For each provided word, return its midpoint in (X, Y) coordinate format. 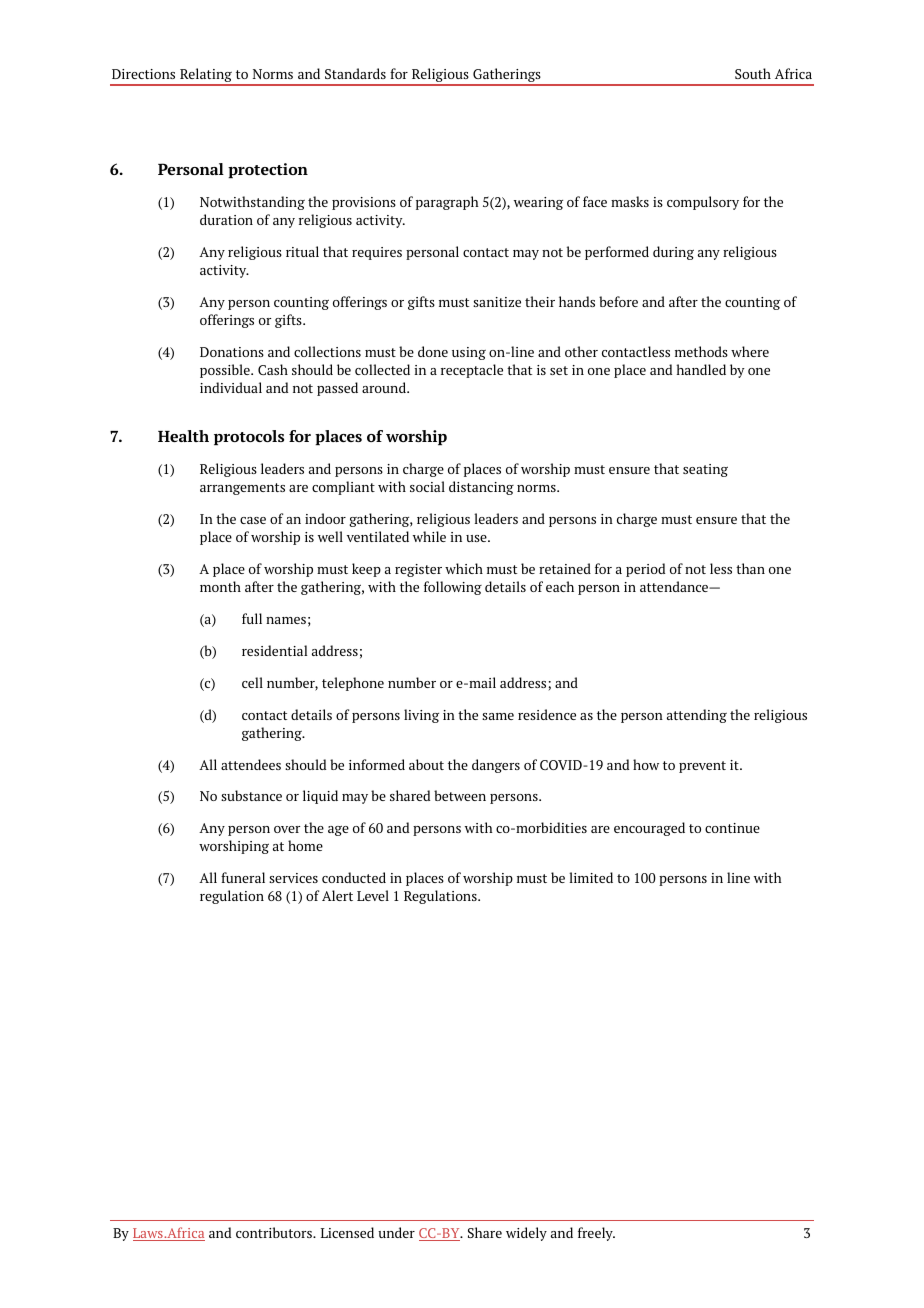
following (453, 588)
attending (697, 716)
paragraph (447, 203)
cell (252, 682)
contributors (275, 1232)
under (396, 1232)
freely (596, 1234)
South (753, 73)
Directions (143, 74)
